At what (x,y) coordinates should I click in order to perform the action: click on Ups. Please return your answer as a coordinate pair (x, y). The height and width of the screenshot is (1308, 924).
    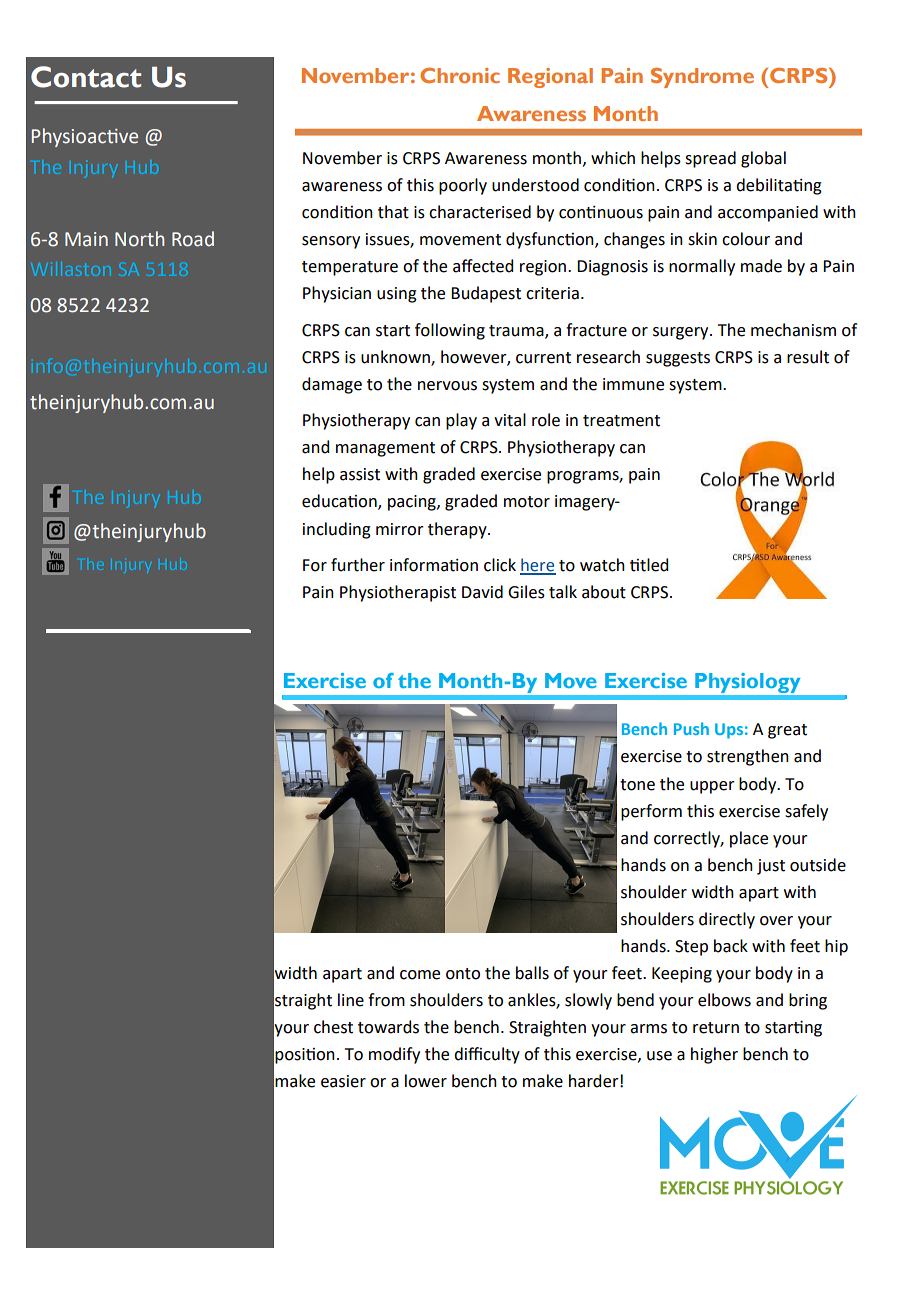
    Looking at the image, I should click on (729, 731).
